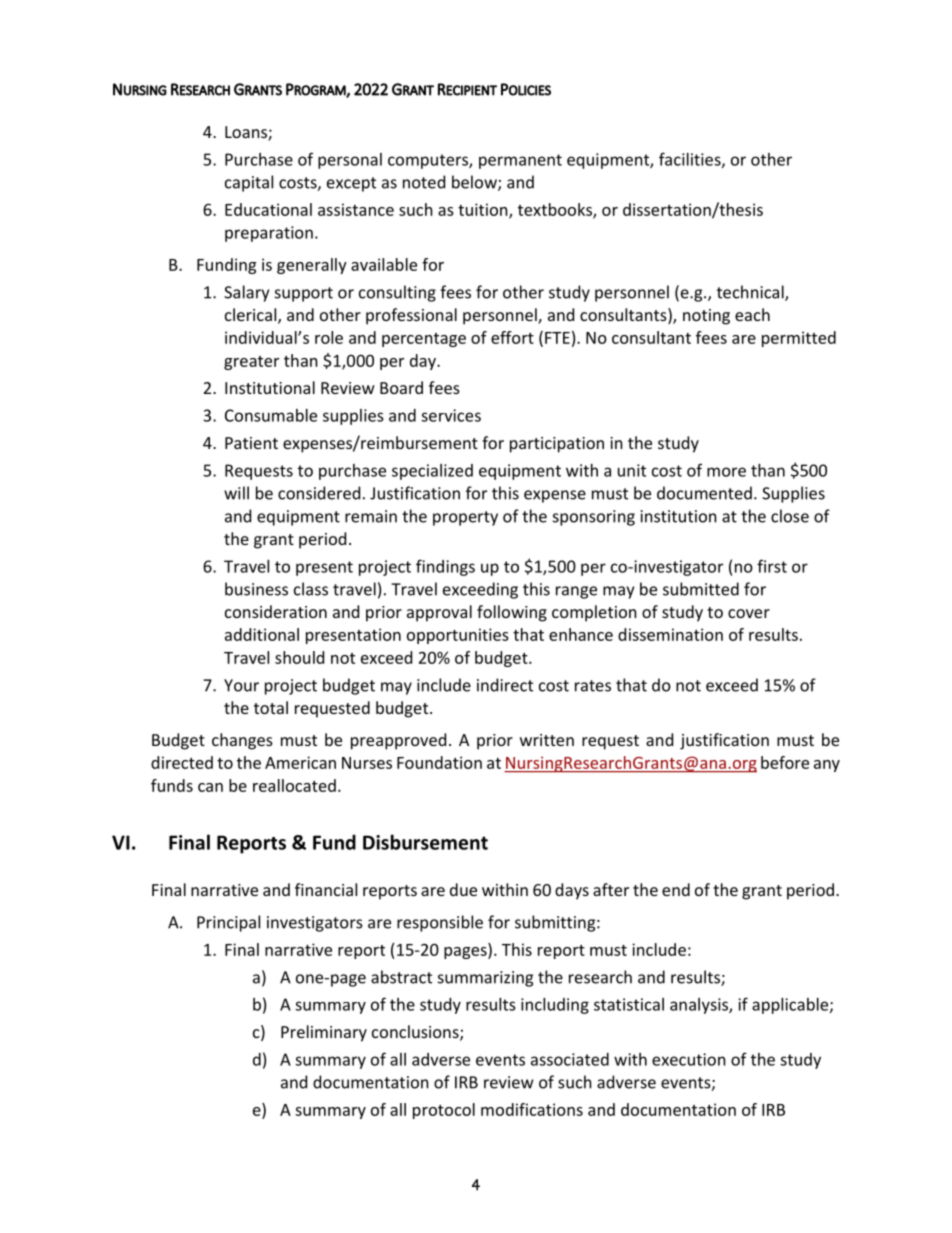 Image resolution: width=952 pixels, height=1233 pixels. Describe the element at coordinates (475, 183) in the image. I see `below` at that location.
